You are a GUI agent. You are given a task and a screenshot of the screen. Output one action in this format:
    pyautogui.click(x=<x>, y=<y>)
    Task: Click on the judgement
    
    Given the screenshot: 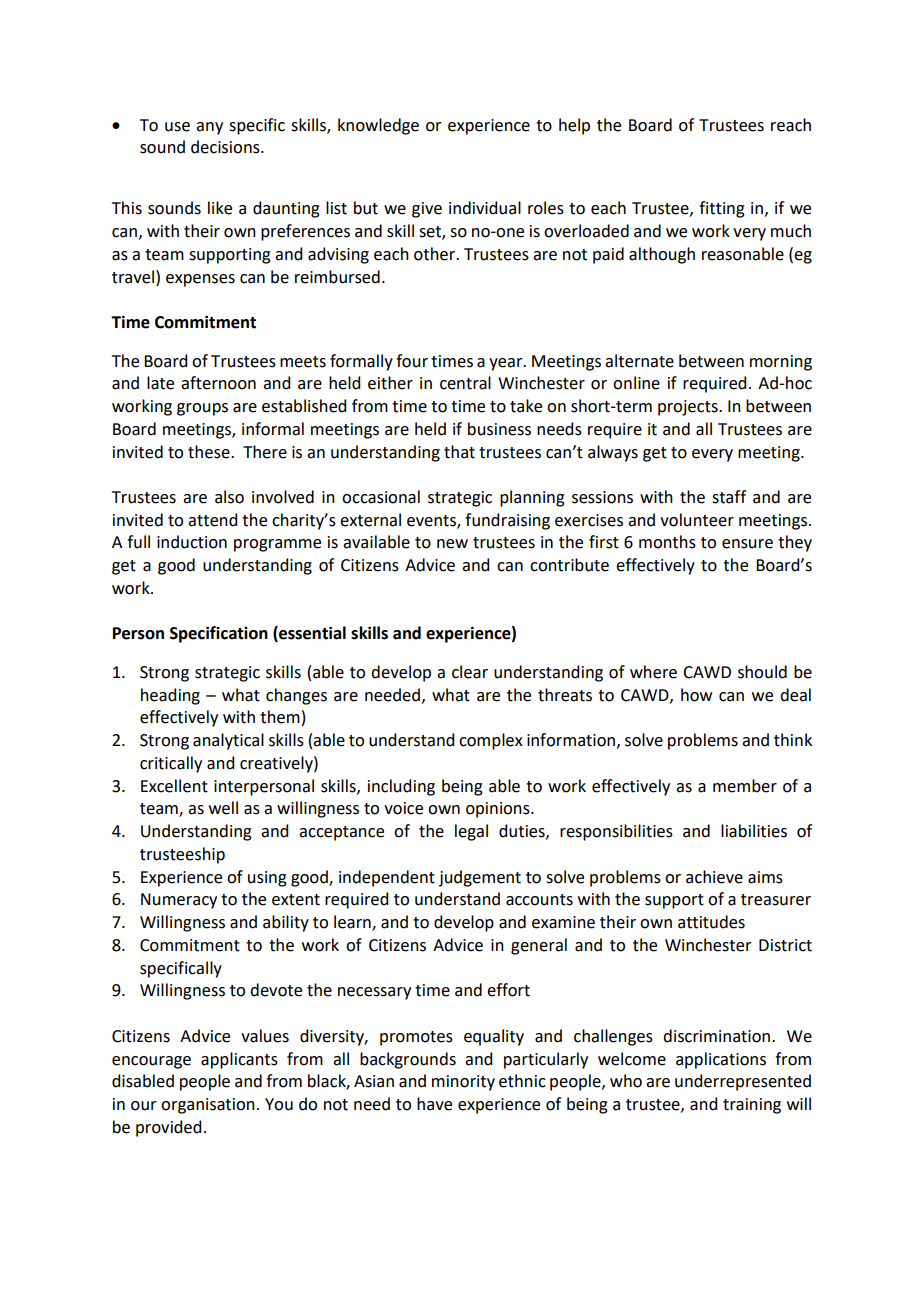 What is the action you would take?
    pyautogui.click(x=480, y=878)
